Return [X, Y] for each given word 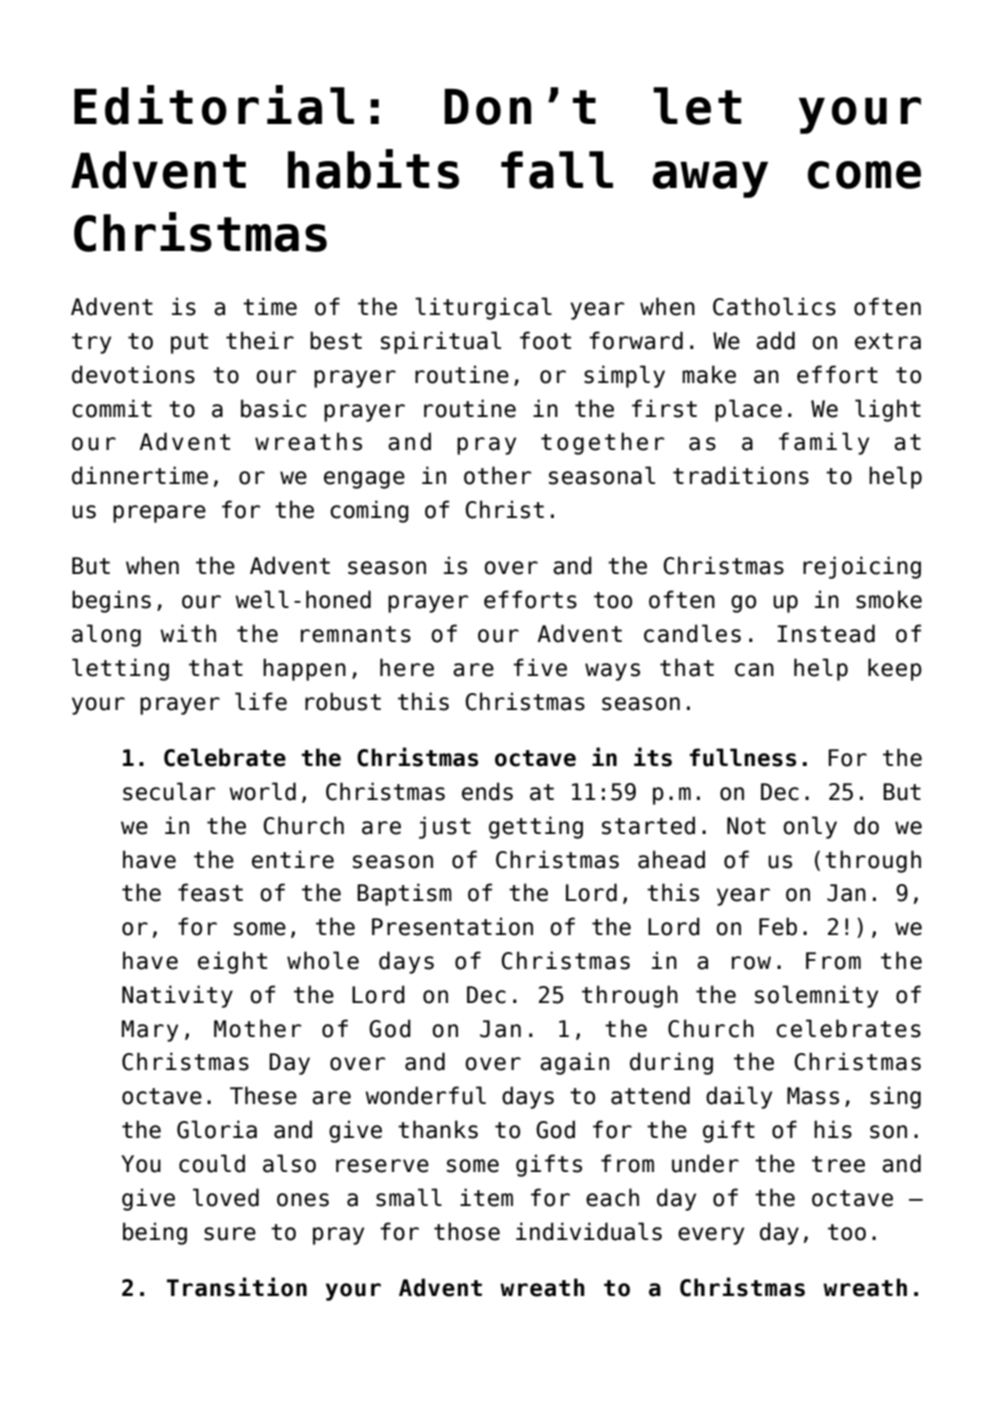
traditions [741, 475]
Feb [778, 926]
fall [557, 170]
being [155, 1233]
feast [210, 892]
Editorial [214, 105]
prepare [159, 514]
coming [369, 511]
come [864, 175]
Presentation [452, 926]
